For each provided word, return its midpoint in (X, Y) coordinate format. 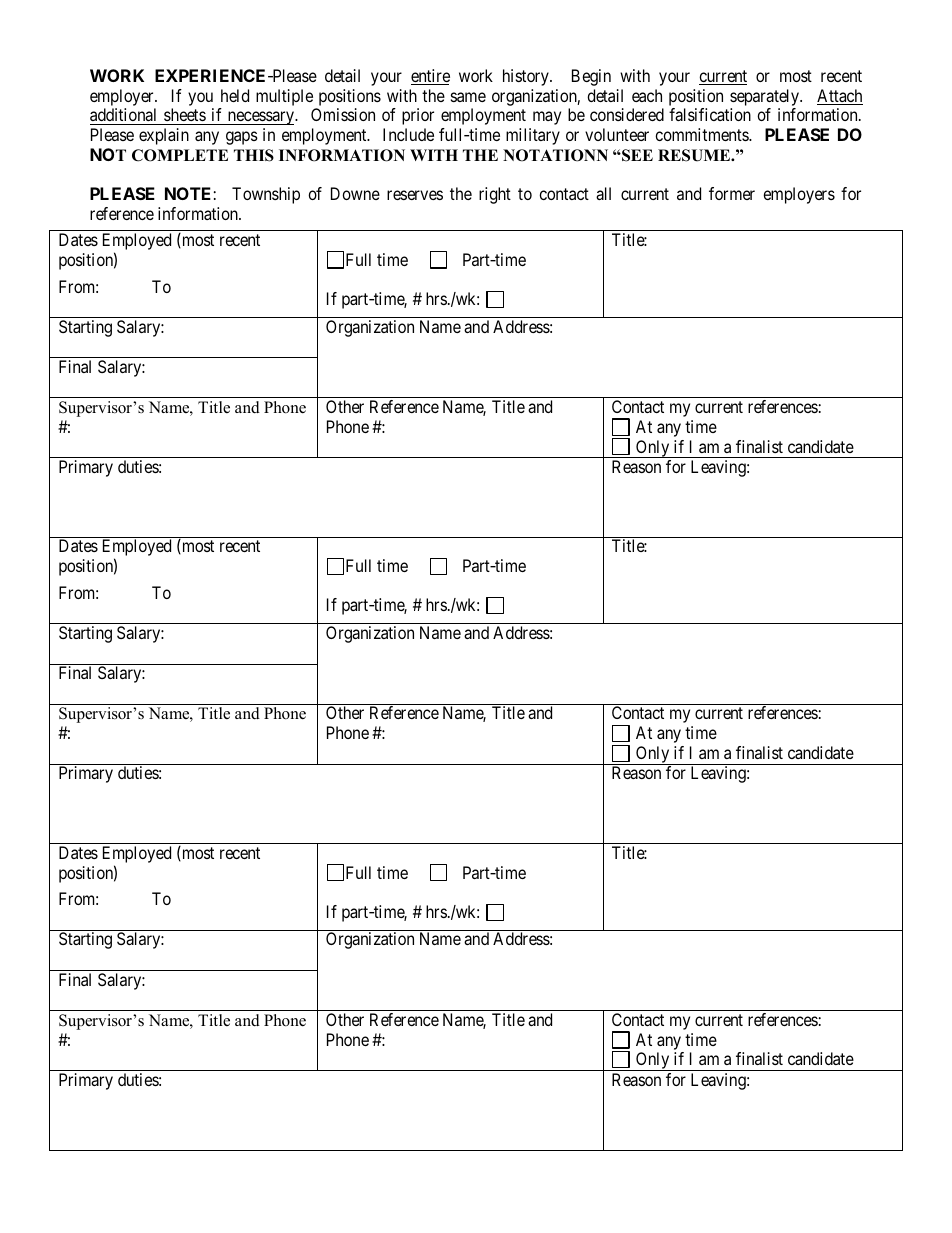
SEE (636, 155)
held (235, 95)
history (527, 77)
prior (418, 116)
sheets (185, 114)
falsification (710, 114)
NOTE (188, 193)
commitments (702, 134)
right (495, 195)
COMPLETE (180, 155)
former (732, 193)
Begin (591, 77)
